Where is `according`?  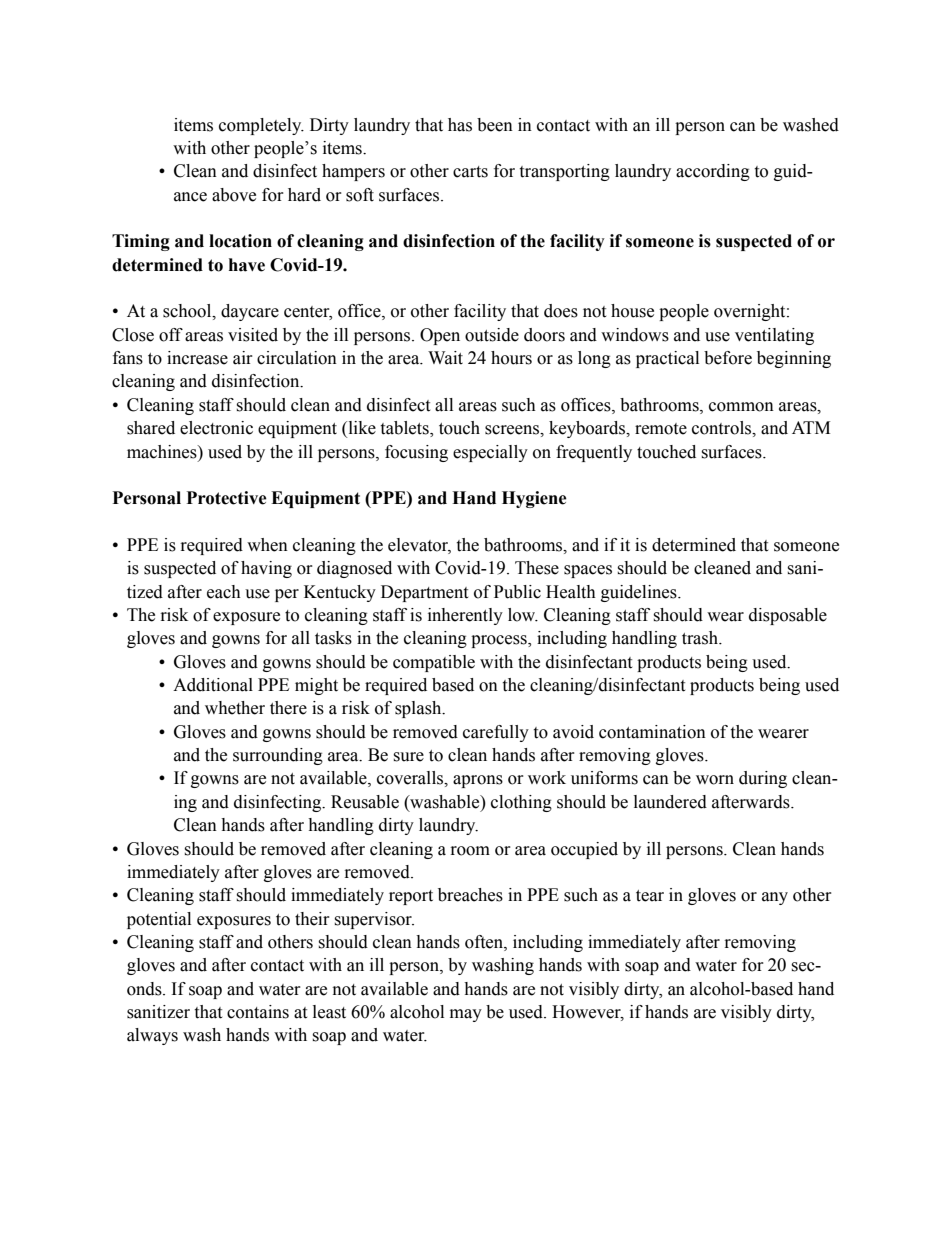
according is located at coordinates (713, 172).
